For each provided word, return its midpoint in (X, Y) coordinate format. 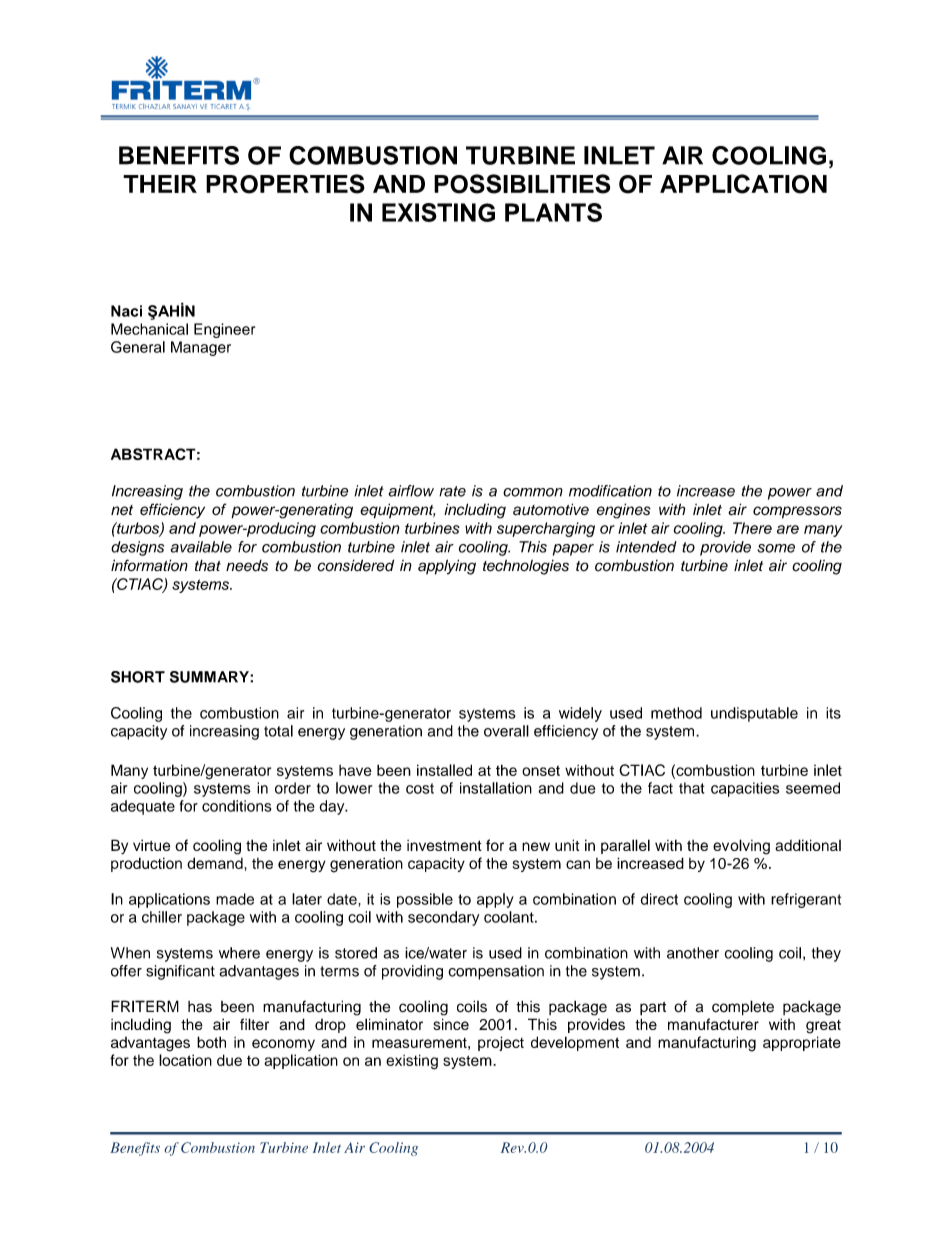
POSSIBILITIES (522, 184)
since (451, 1024)
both (211, 1042)
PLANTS (553, 212)
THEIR (160, 184)
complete (743, 1008)
